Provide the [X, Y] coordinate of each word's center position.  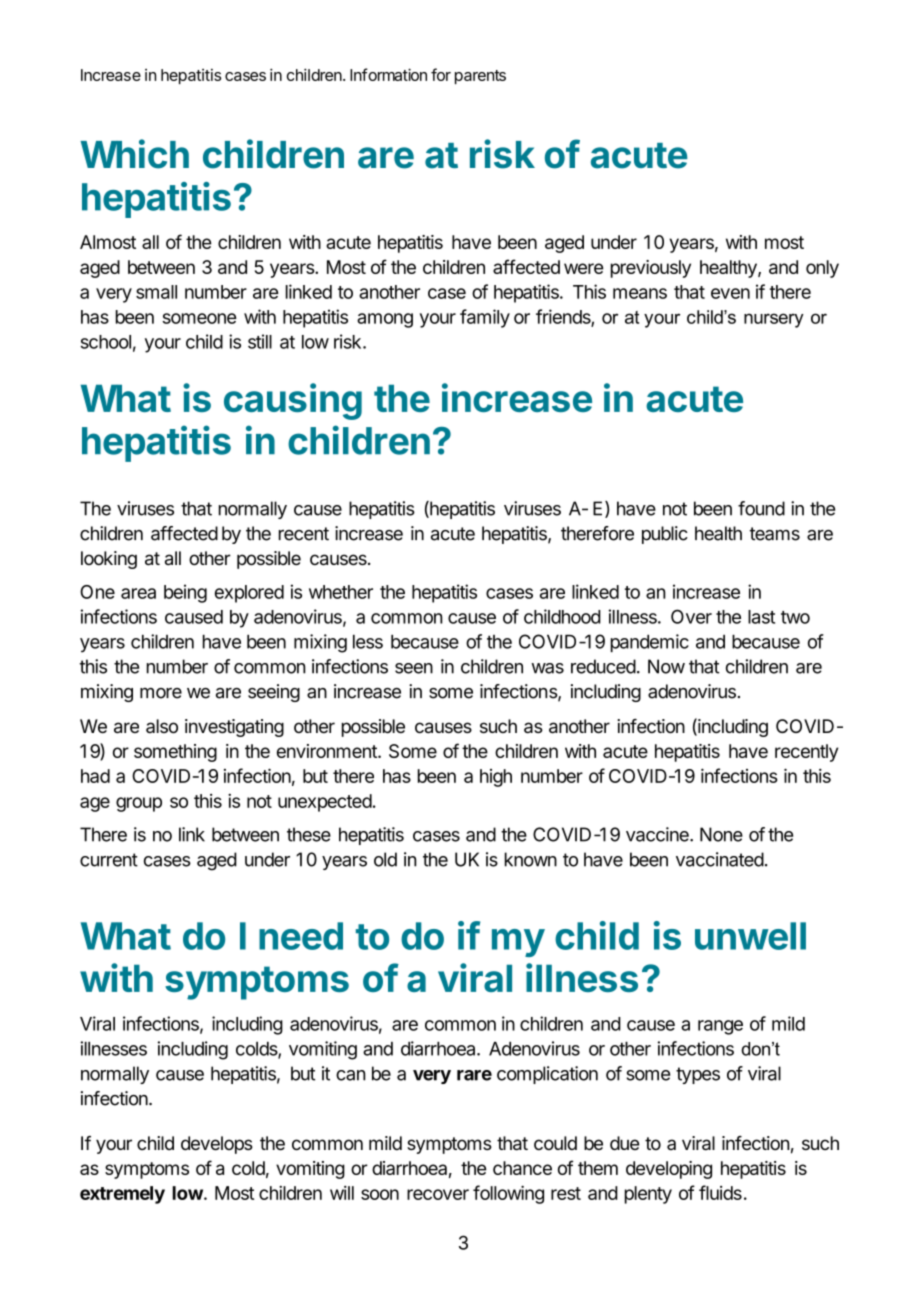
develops [217, 1145]
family [485, 318]
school [105, 342]
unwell [750, 936]
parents [480, 77]
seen [414, 668]
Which [134, 154]
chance [522, 1168]
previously [651, 269]
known [531, 859]
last [761, 617]
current [109, 860]
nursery [774, 320]
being [185, 593]
